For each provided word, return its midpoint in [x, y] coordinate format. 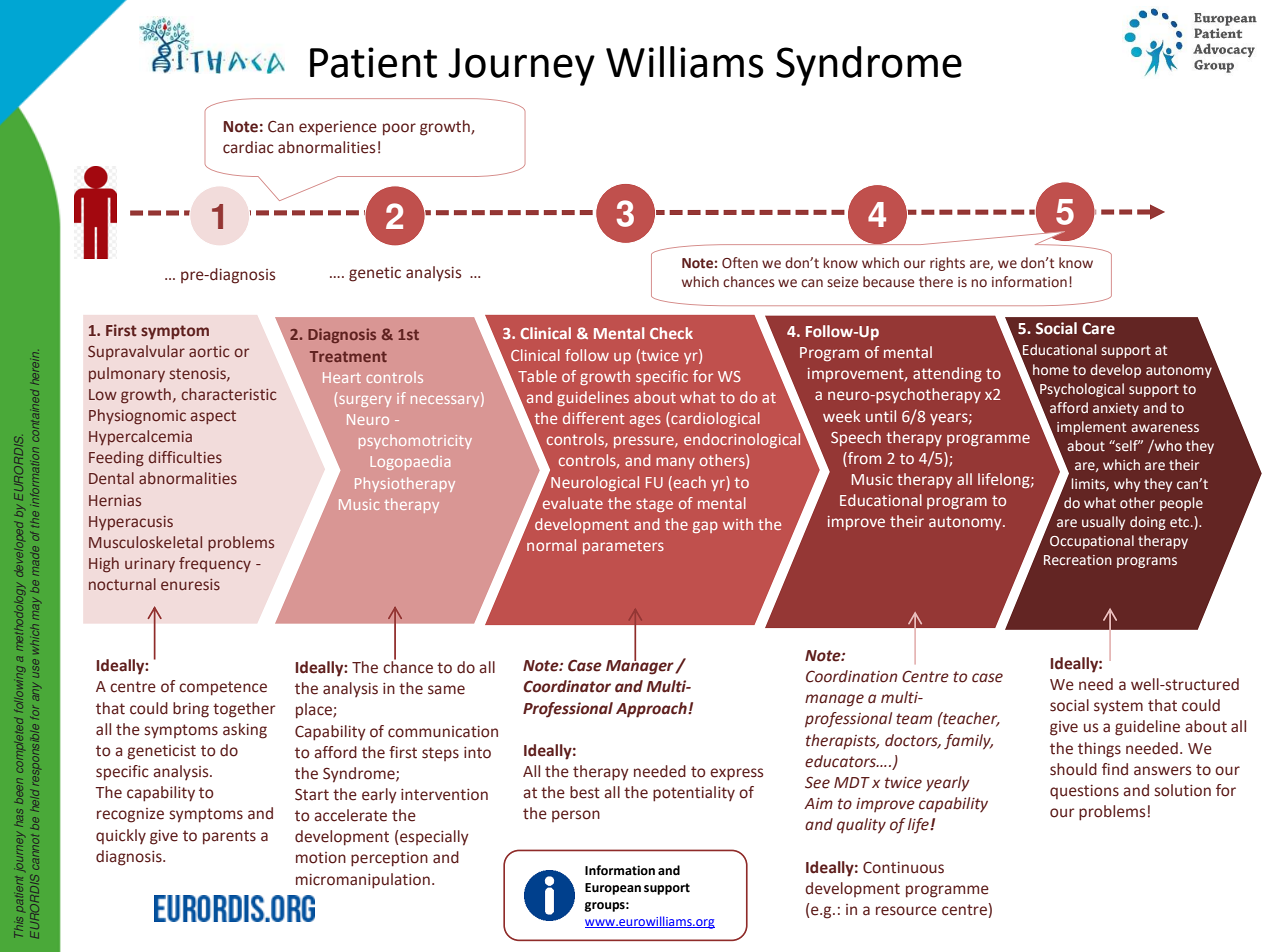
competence [223, 688]
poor [399, 129]
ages [645, 421]
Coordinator [567, 686]
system [1118, 707]
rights [947, 264]
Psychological [1081, 391]
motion [321, 858]
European [613, 889]
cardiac [248, 147]
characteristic [228, 394]
